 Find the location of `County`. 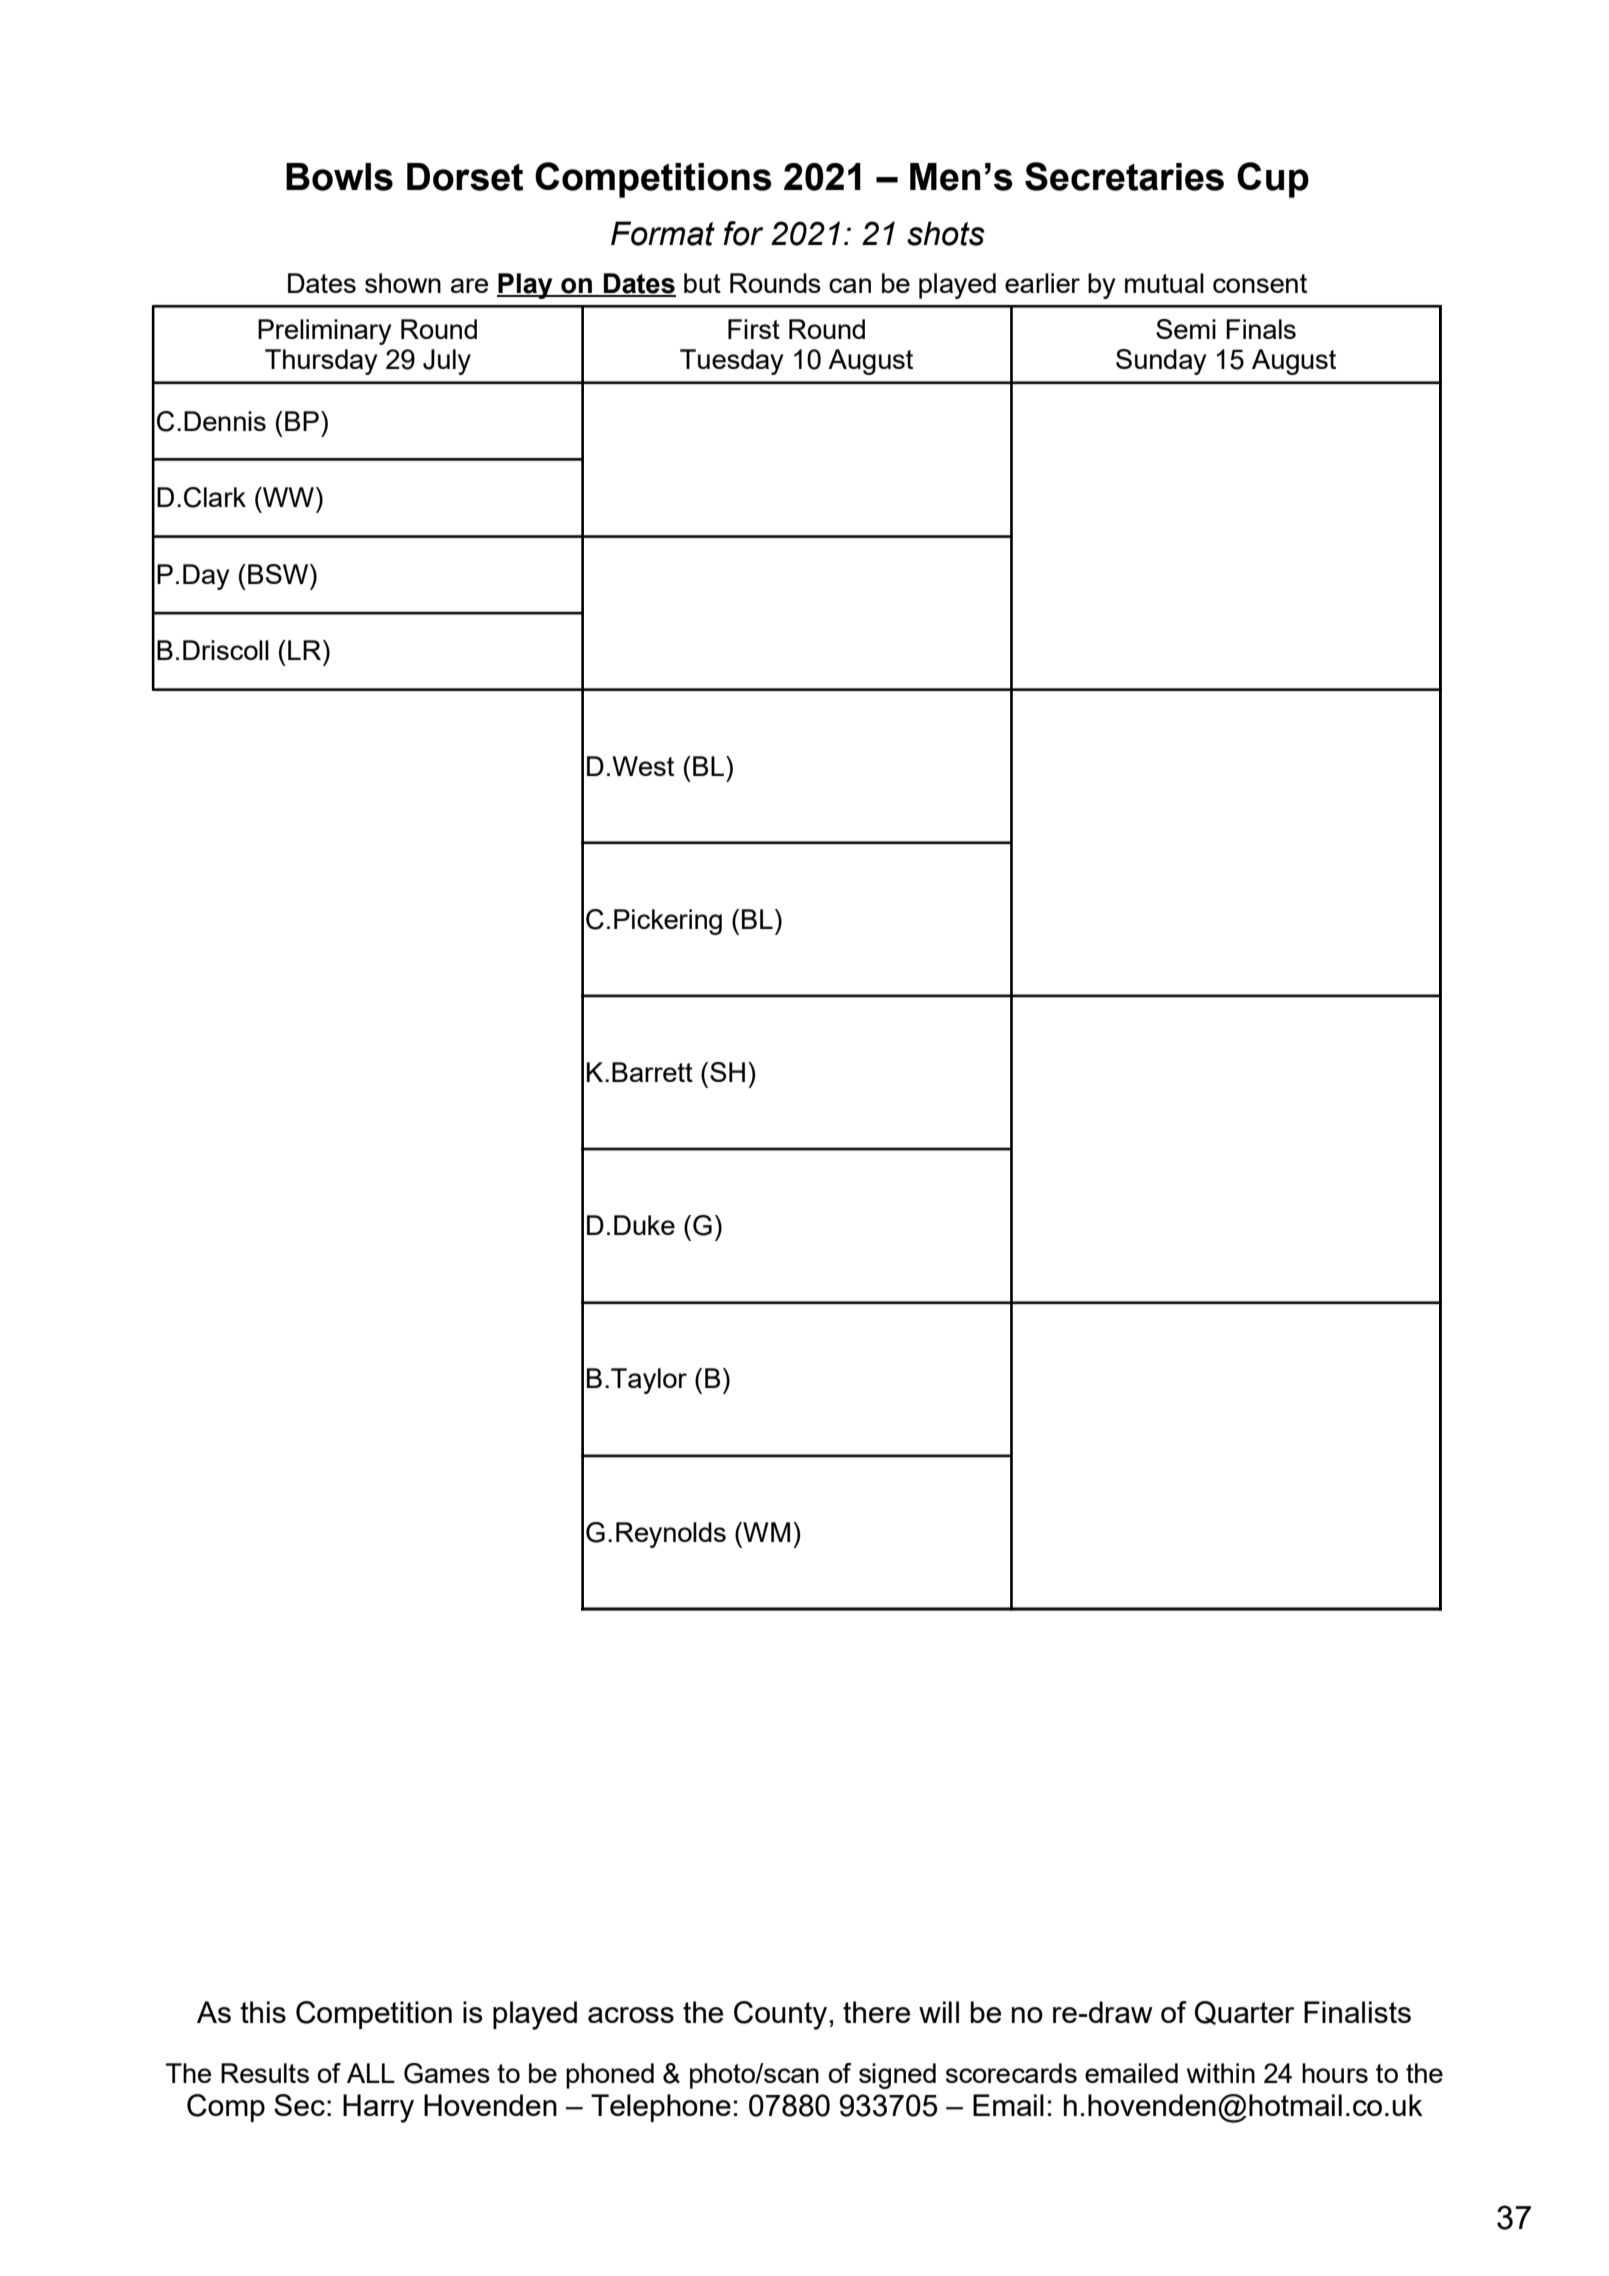

County is located at coordinates (780, 2015).
